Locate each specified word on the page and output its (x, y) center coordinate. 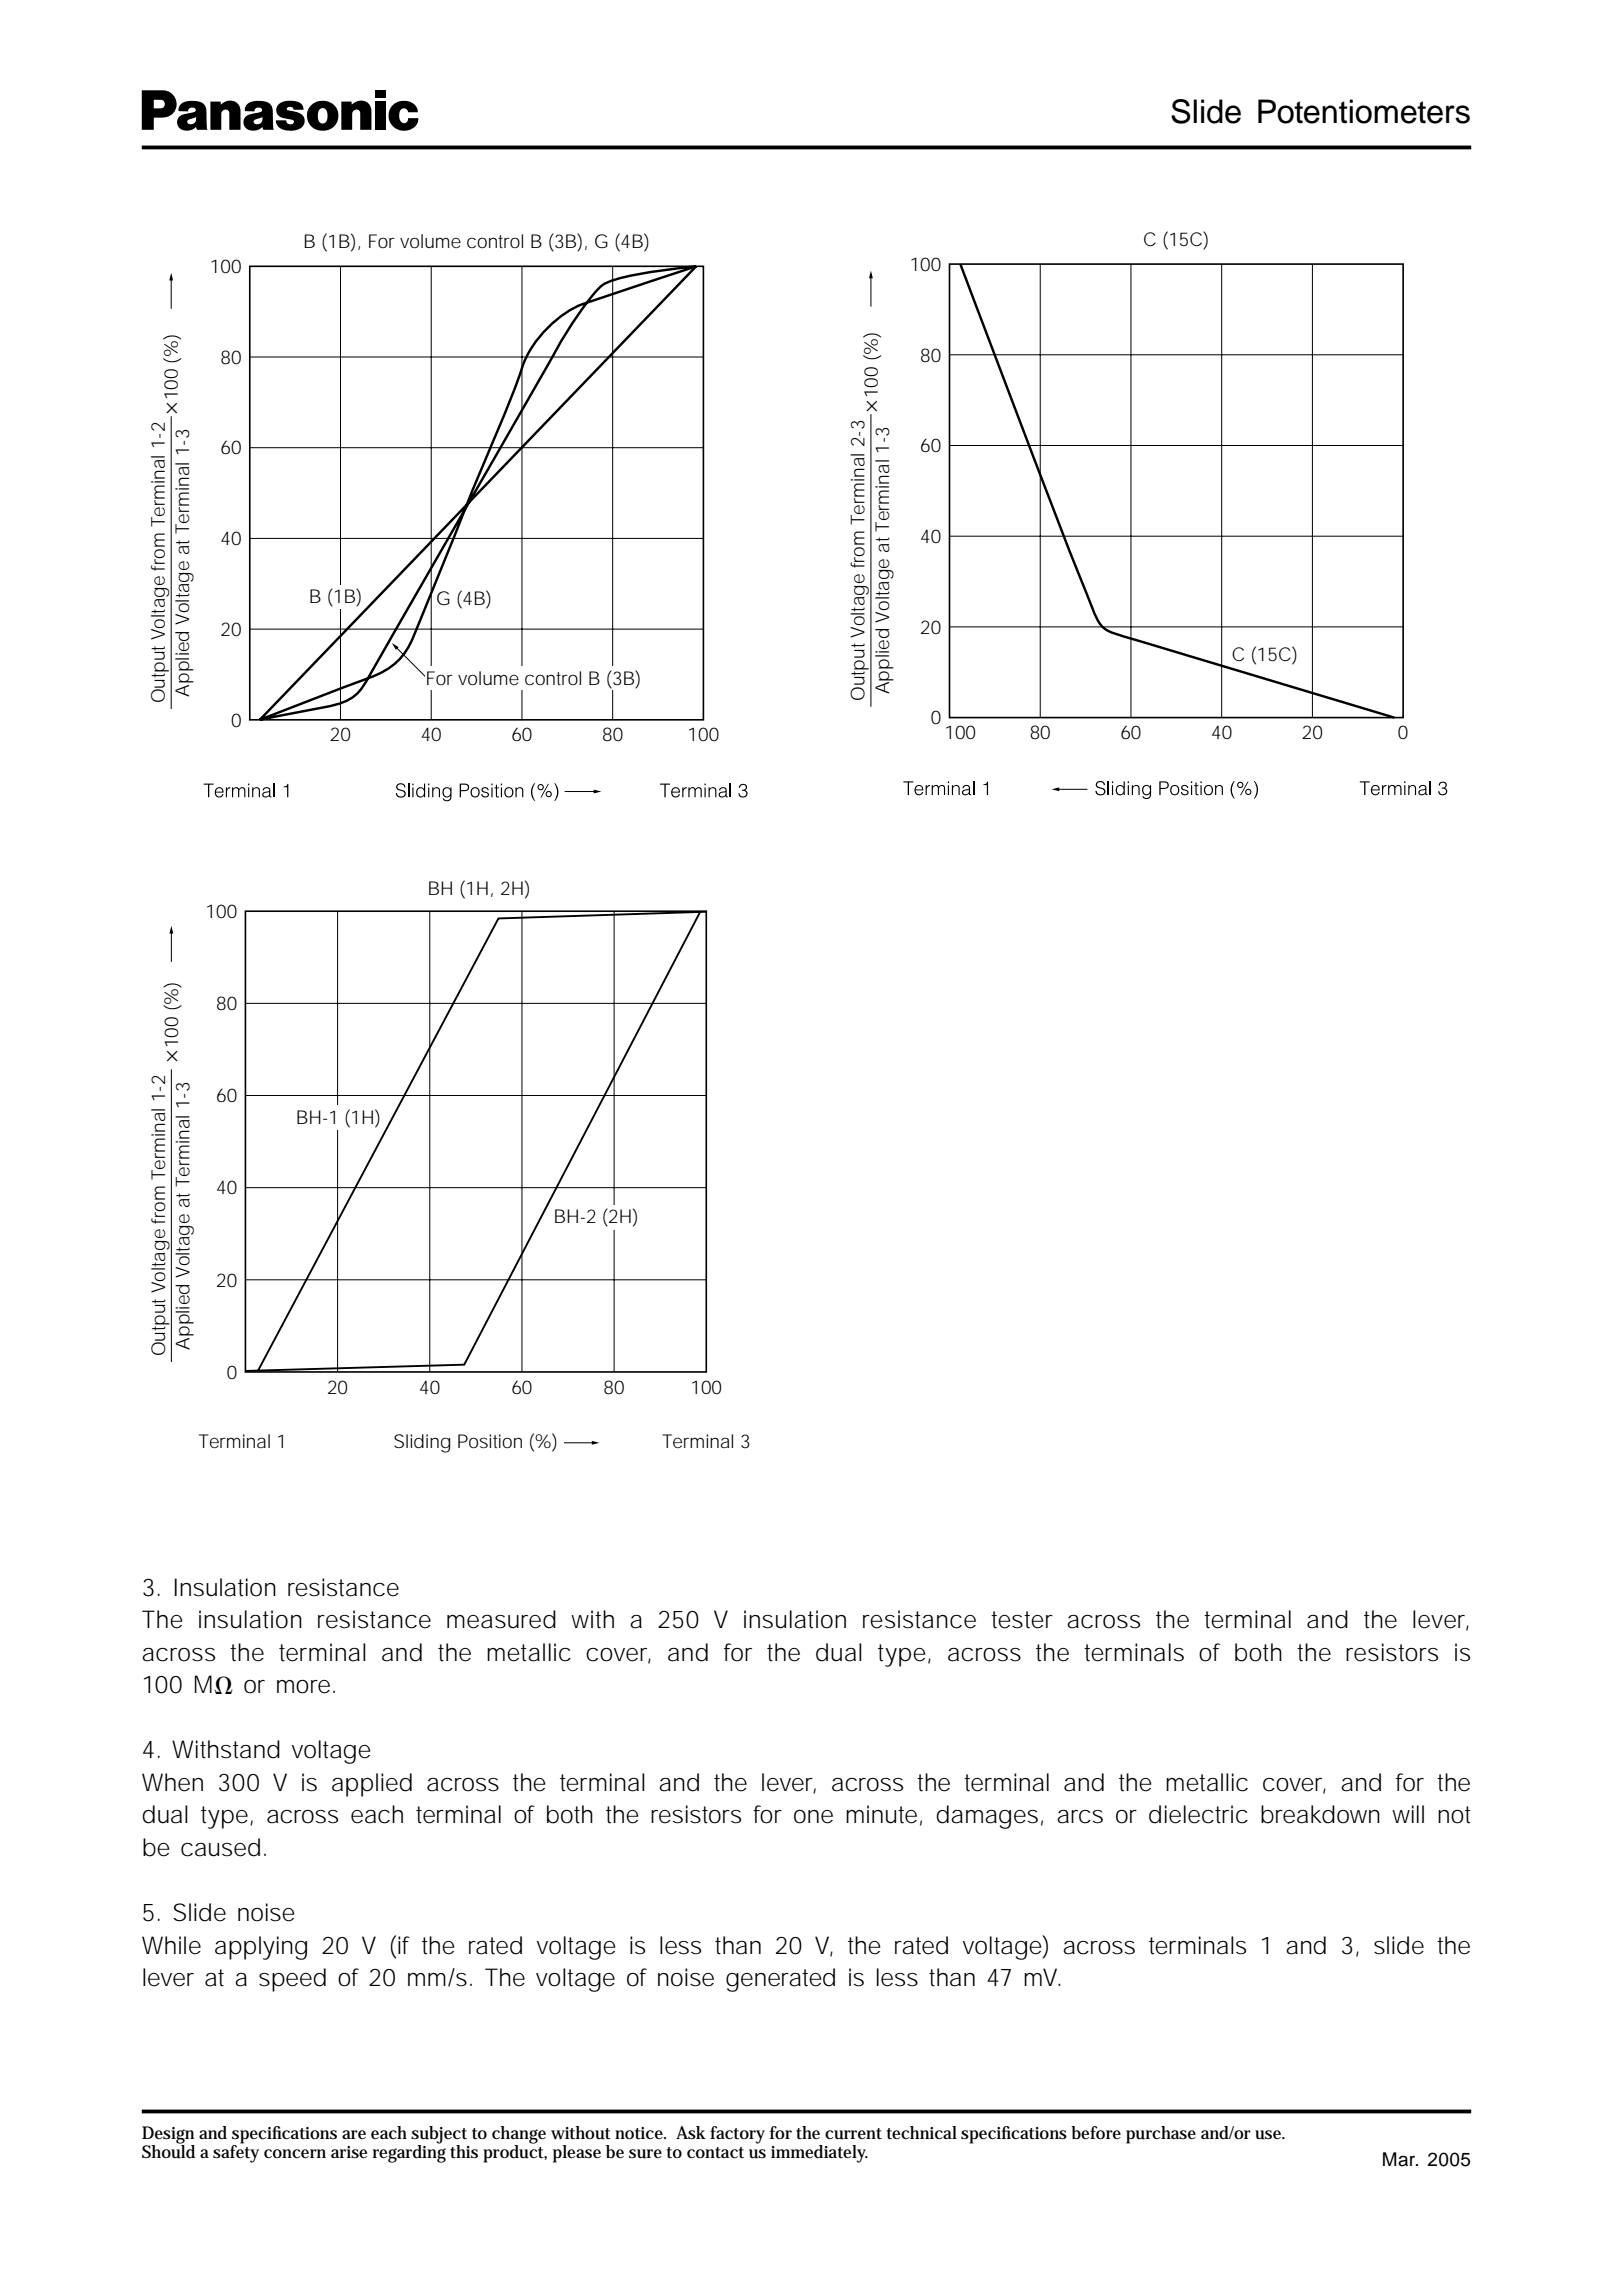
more (303, 1687)
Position (490, 1441)
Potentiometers (1364, 111)
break (1291, 1814)
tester (1022, 1620)
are (354, 2135)
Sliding (422, 1443)
